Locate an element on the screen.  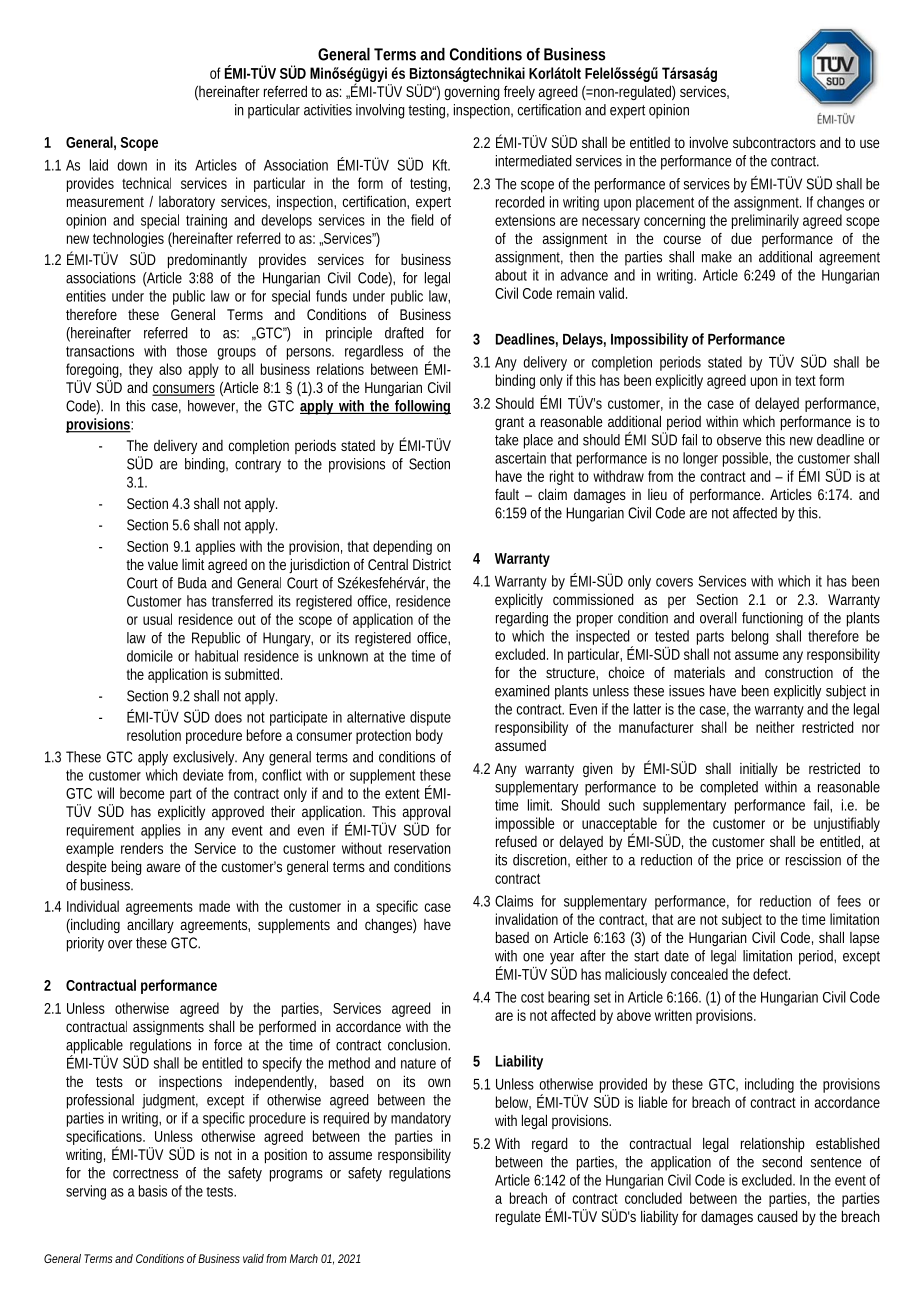
freely is located at coordinates (519, 93).
